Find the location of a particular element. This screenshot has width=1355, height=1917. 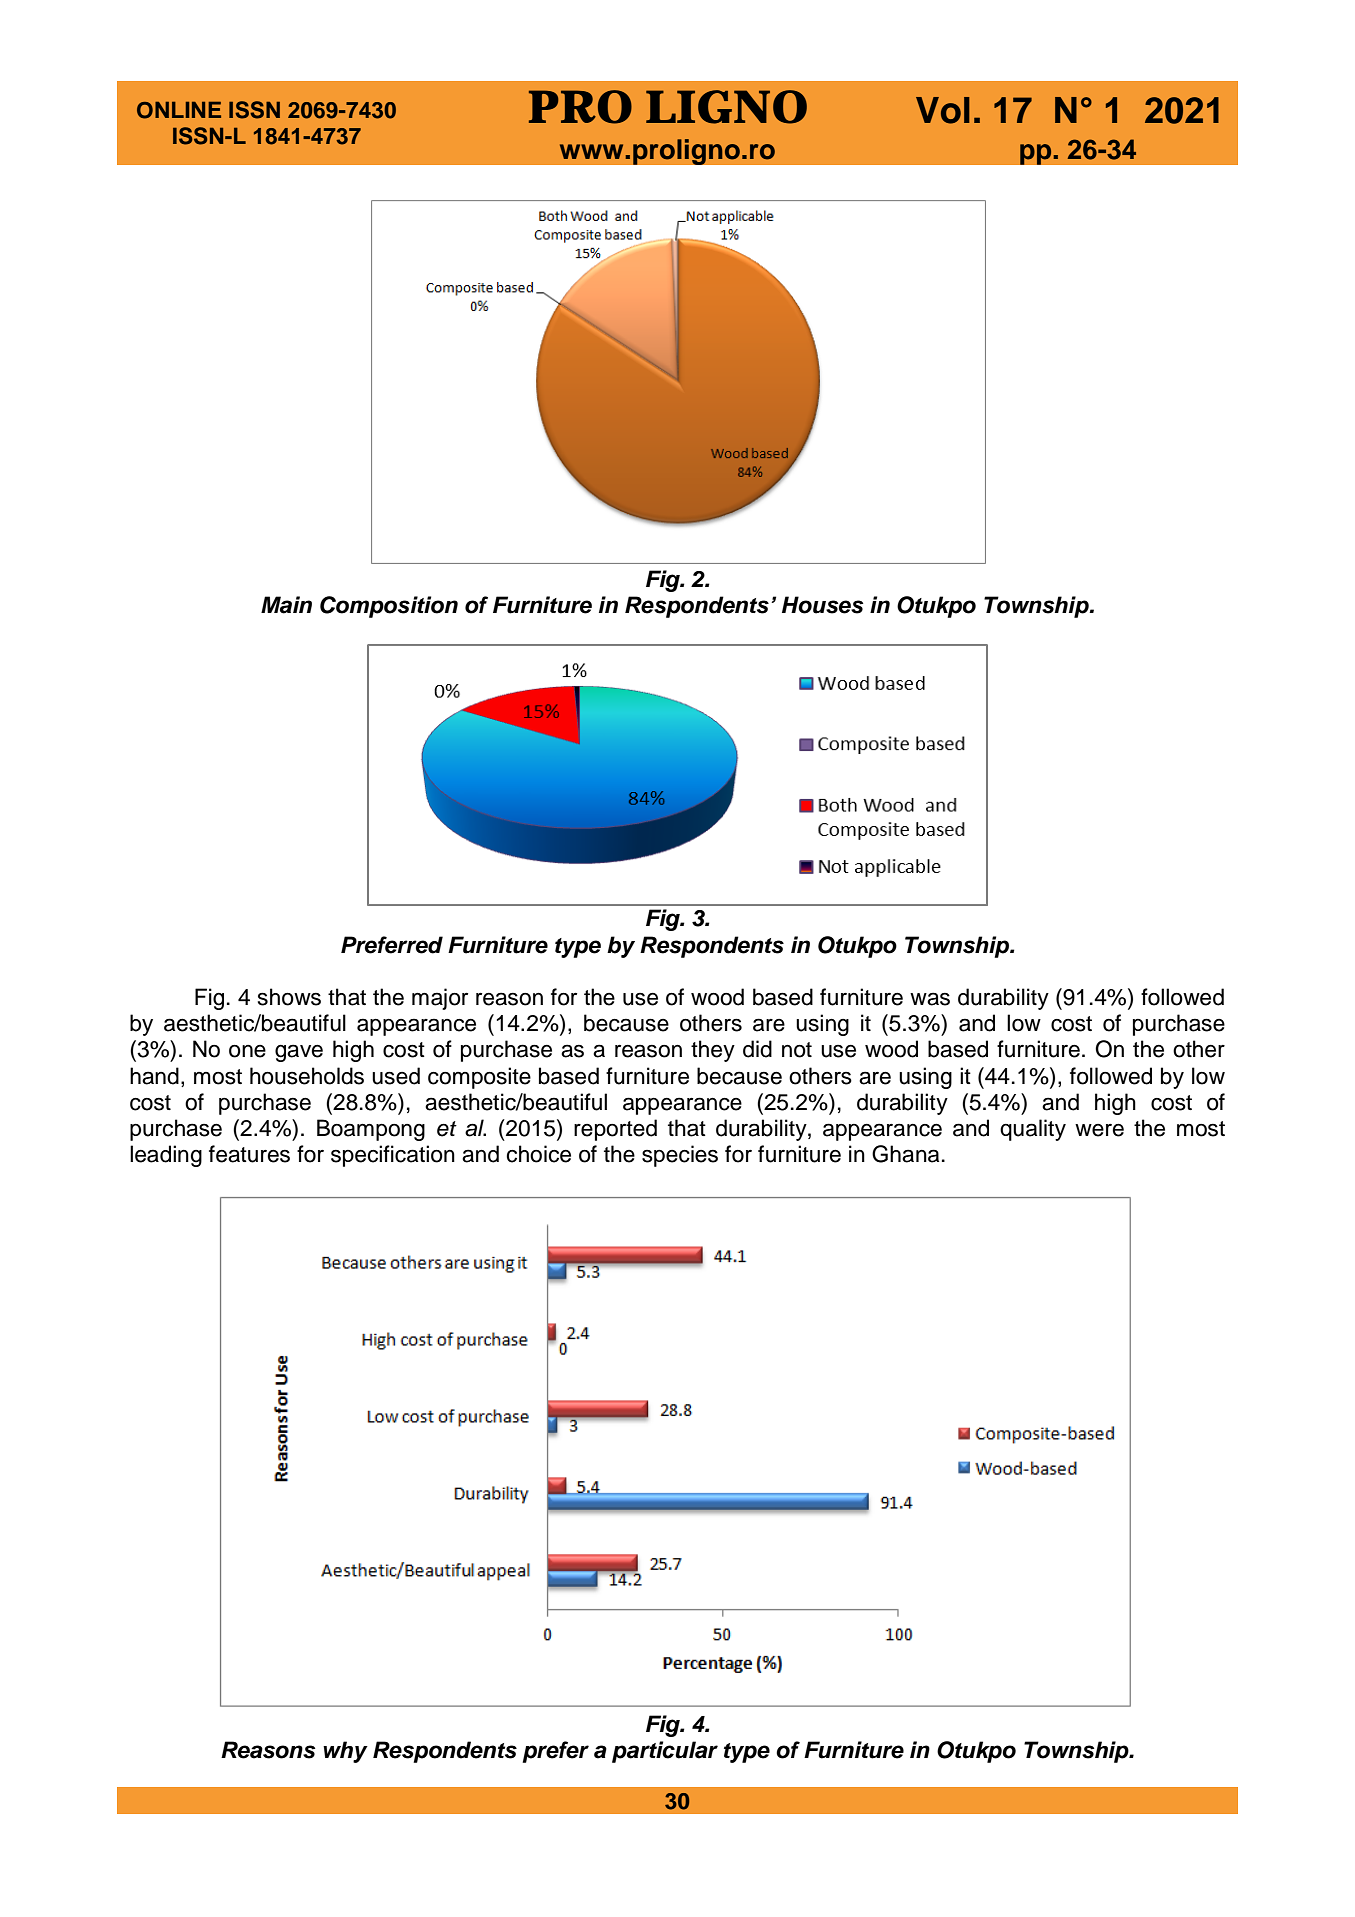

they is located at coordinates (713, 1051).
